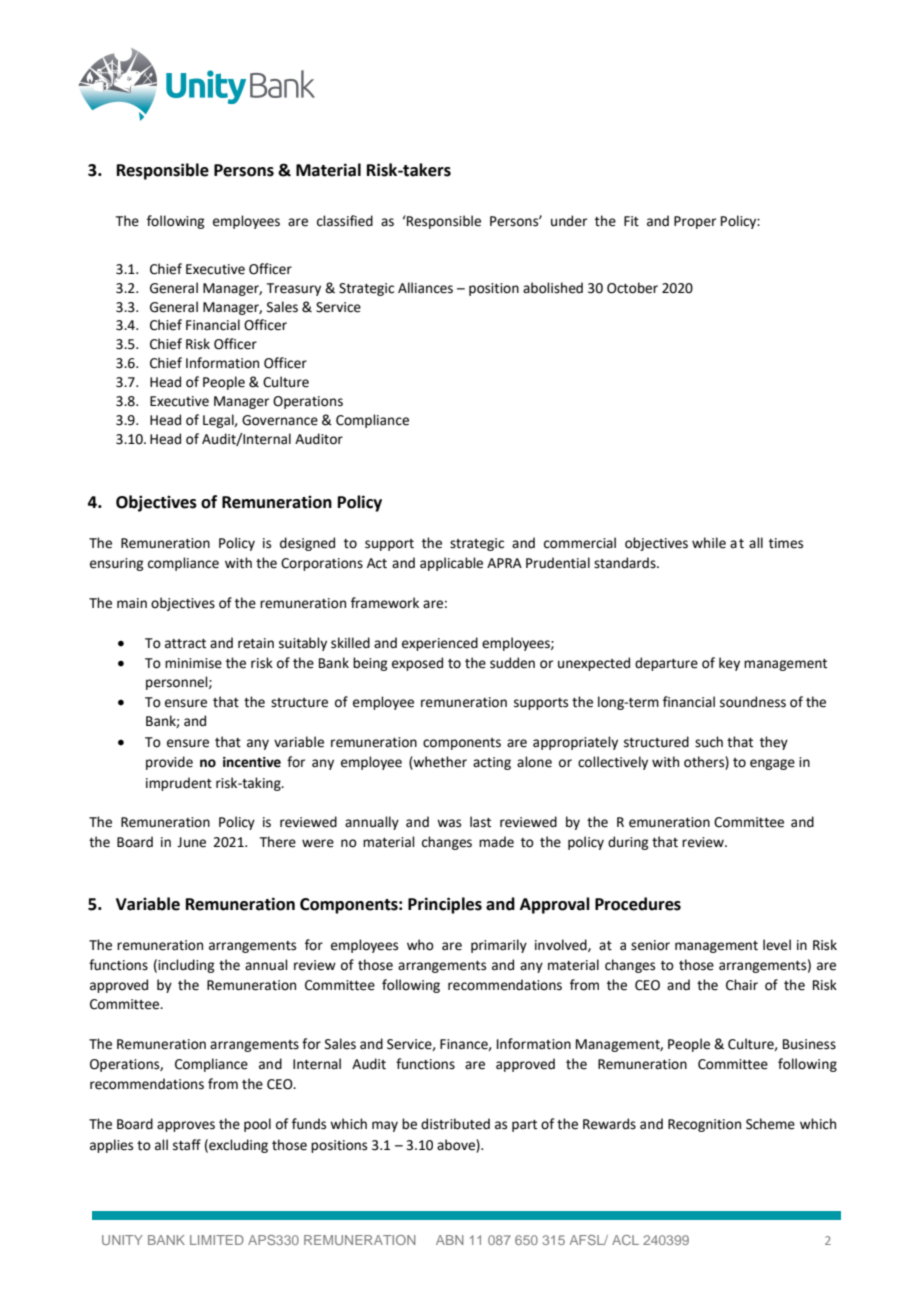 Image resolution: width=924 pixels, height=1308 pixels. I want to click on main, so click(132, 603).
